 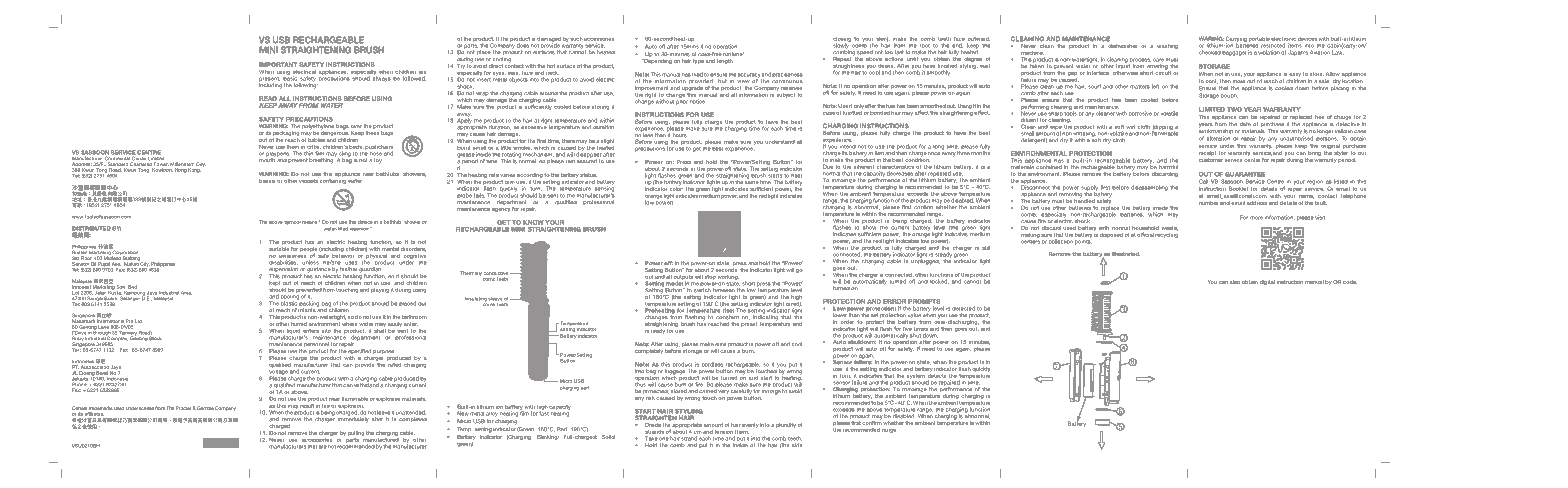 What do you see at coordinates (155, 337) in the screenshot?
I see `Block` at bounding box center [155, 337].
